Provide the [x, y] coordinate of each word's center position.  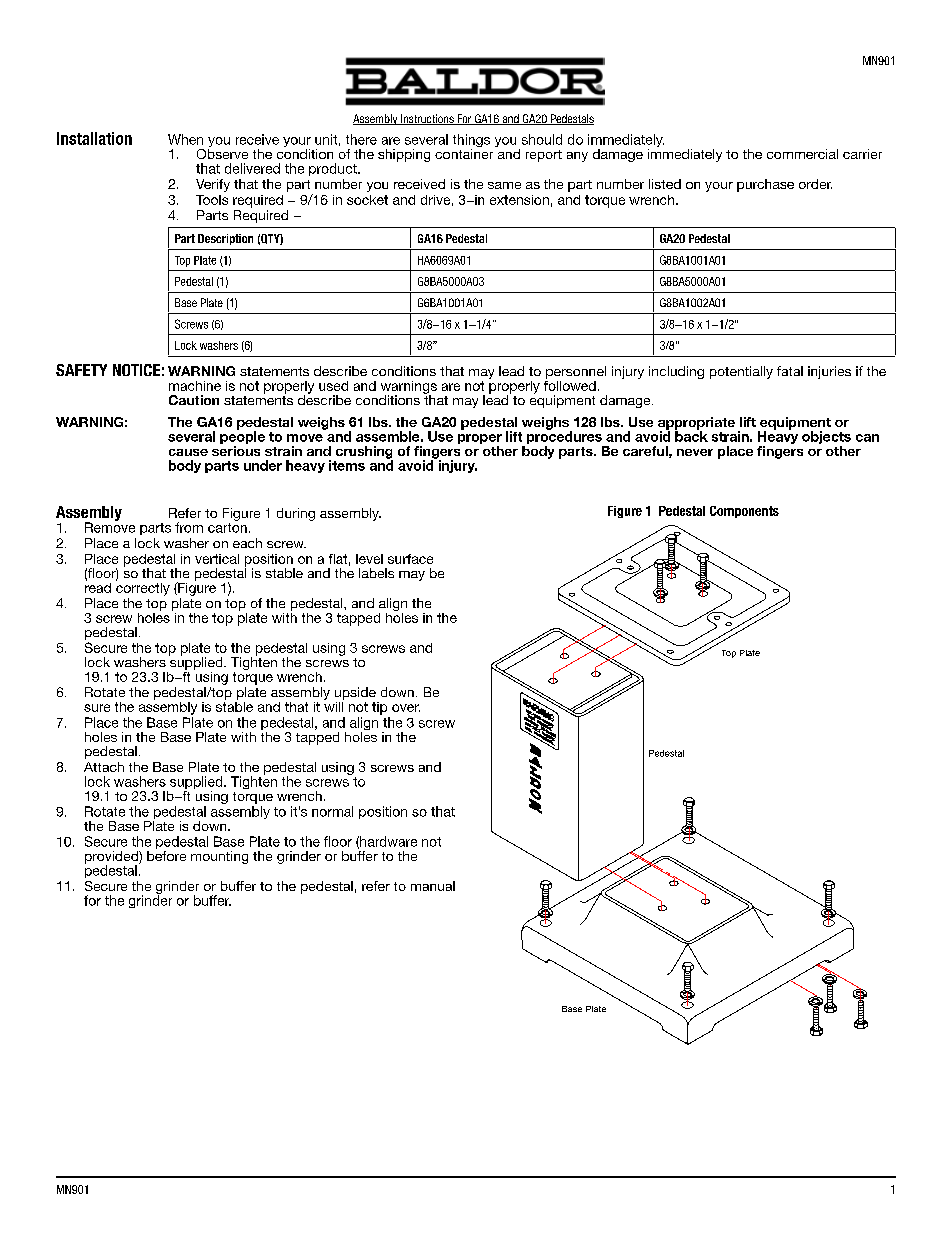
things [471, 142]
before [166, 854]
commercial [802, 154]
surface [410, 559]
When [185, 139]
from [189, 527]
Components [744, 512]
